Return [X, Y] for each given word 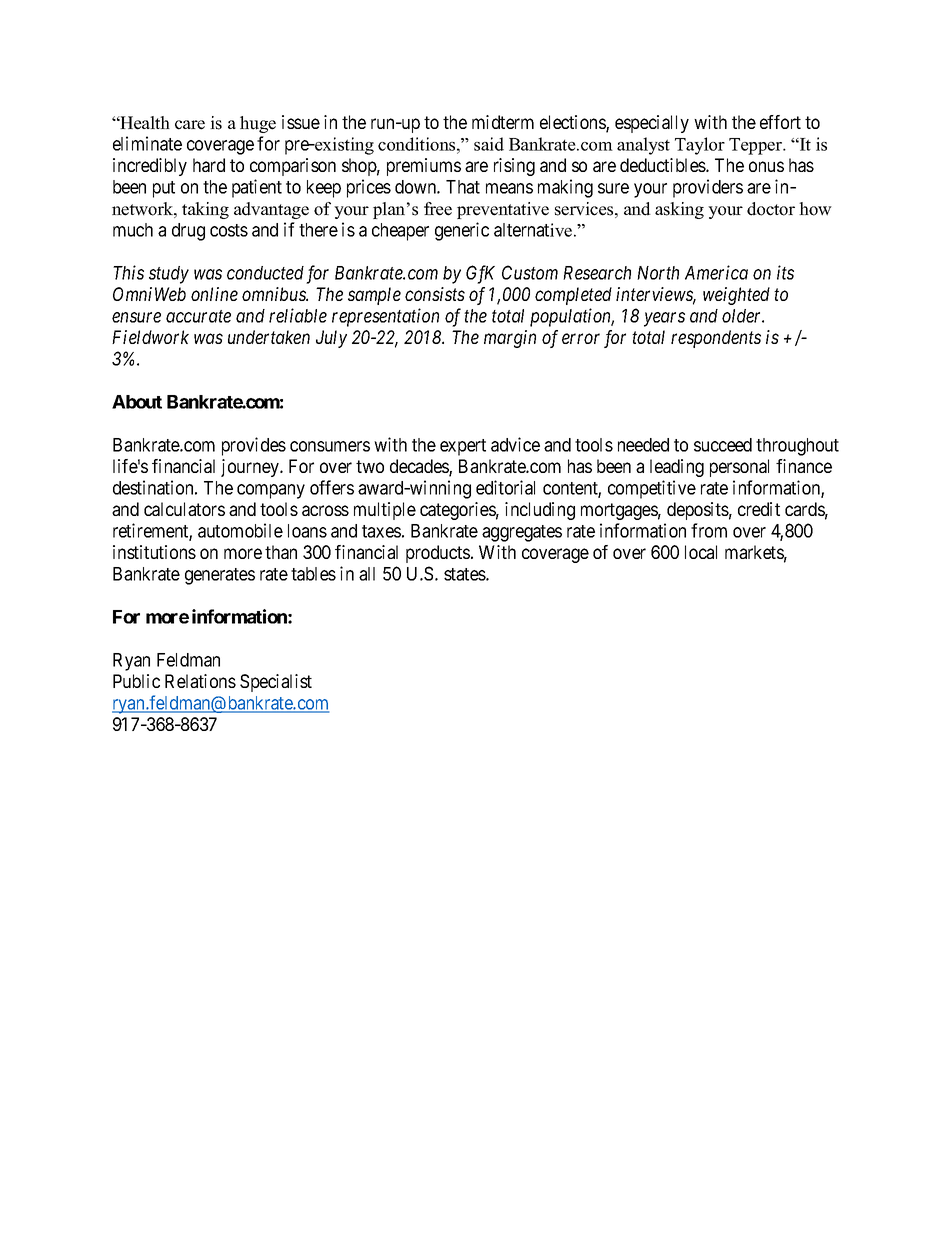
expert [463, 447]
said [489, 144]
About [137, 402]
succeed [723, 445]
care [190, 125]
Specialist [276, 683]
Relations [200, 681]
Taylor [700, 146]
